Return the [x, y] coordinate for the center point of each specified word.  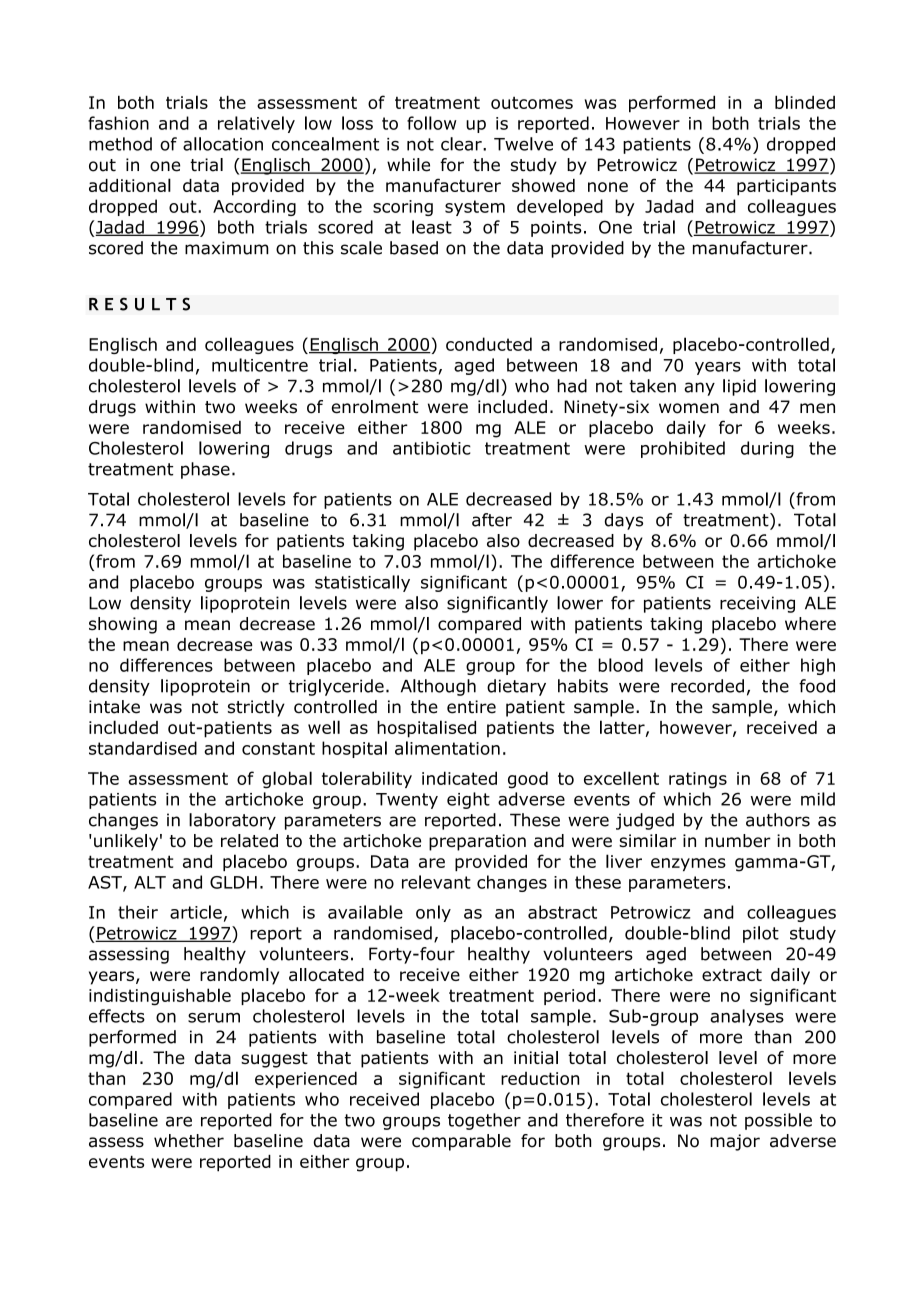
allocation [223, 144]
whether [189, 1141]
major [735, 1142]
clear [462, 144]
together [484, 1121]
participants [786, 187]
